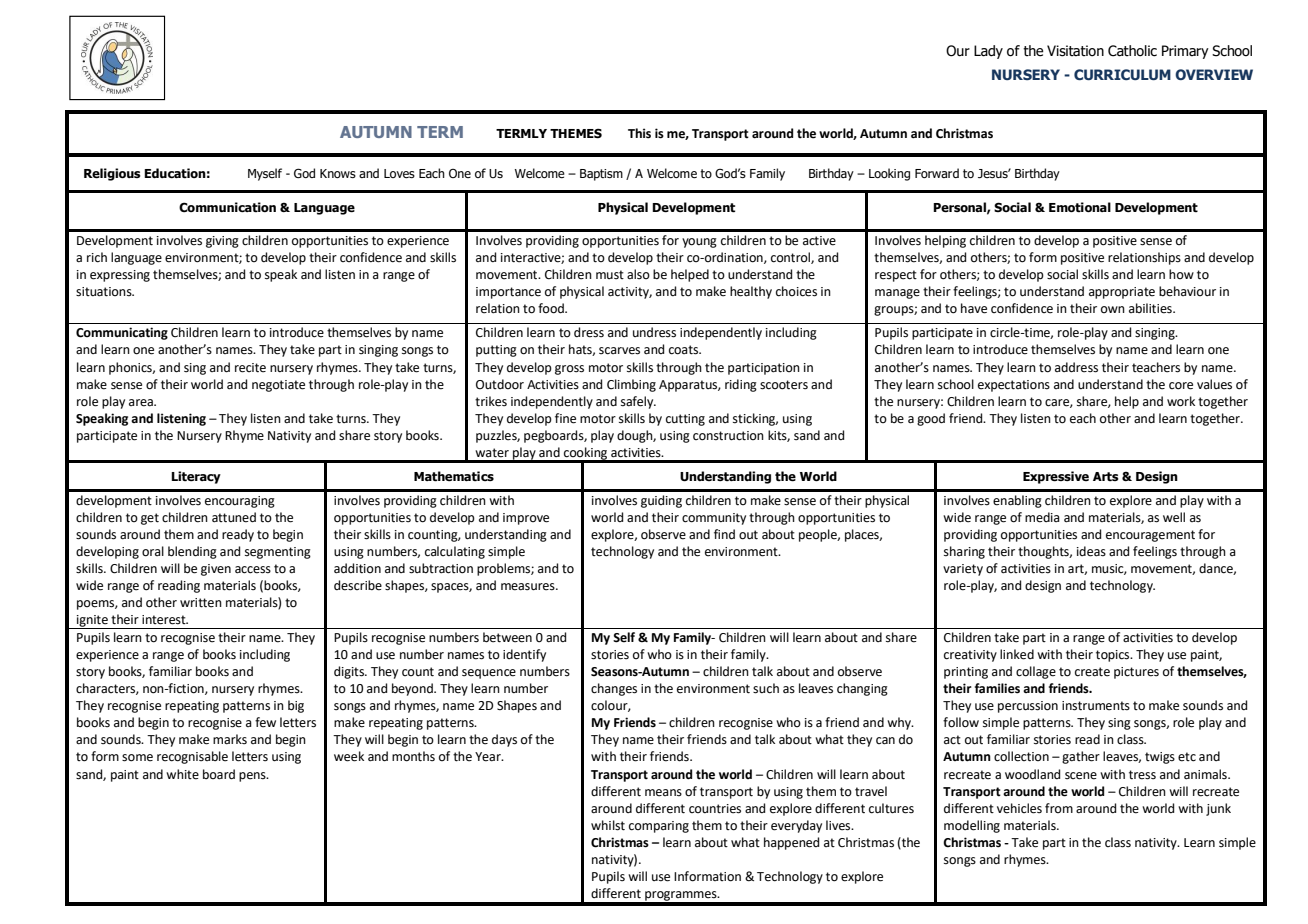  Describe the element at coordinates (659, 827) in the screenshot. I see `comparing` at that location.
